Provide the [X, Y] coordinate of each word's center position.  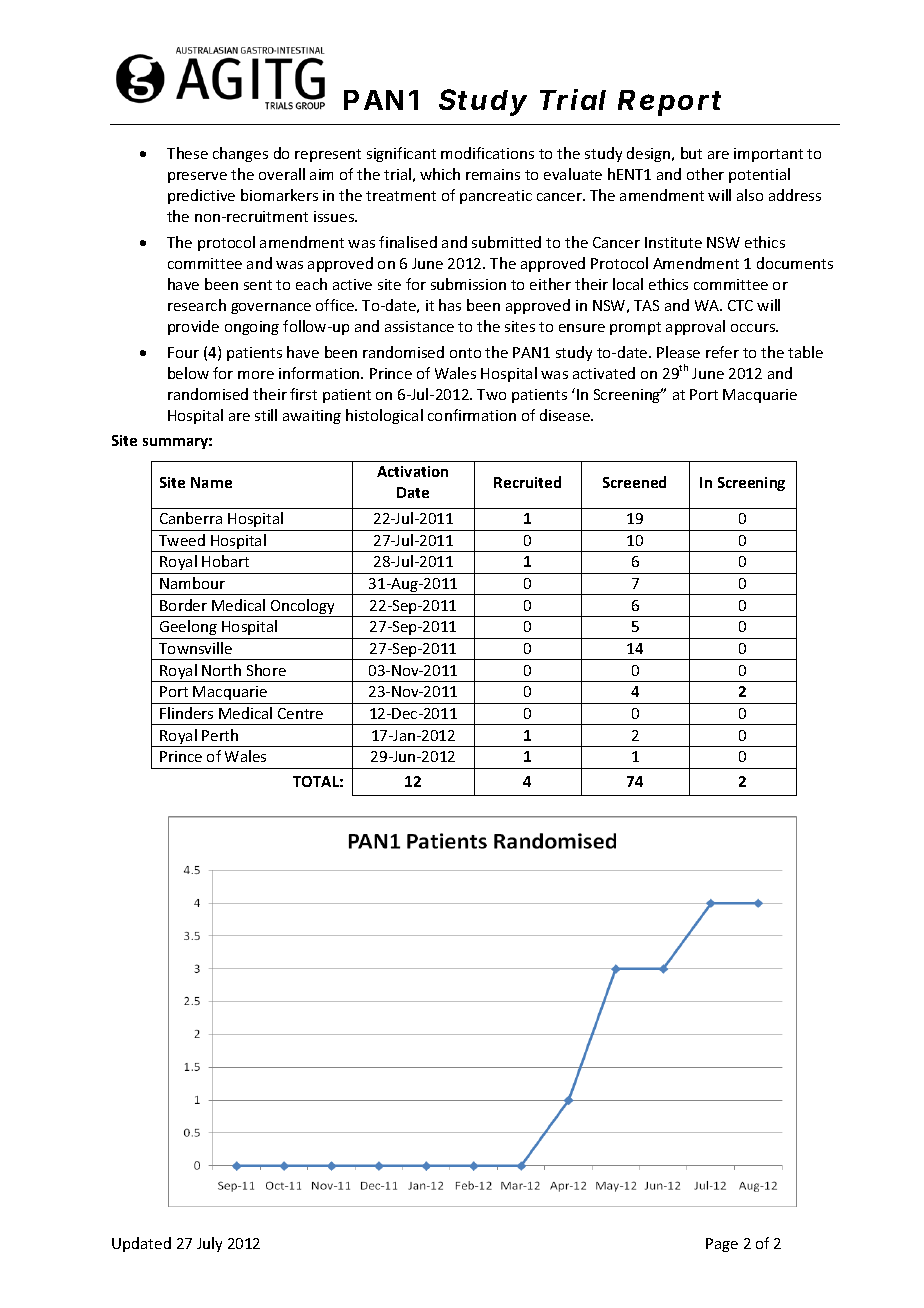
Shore [266, 670]
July [209, 1244]
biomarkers [279, 195]
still [266, 415]
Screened [634, 482]
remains [493, 174]
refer [722, 352]
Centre [300, 713]
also [750, 195]
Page [722, 1245]
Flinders [186, 713]
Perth [220, 735]
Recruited [527, 482]
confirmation [472, 415]
